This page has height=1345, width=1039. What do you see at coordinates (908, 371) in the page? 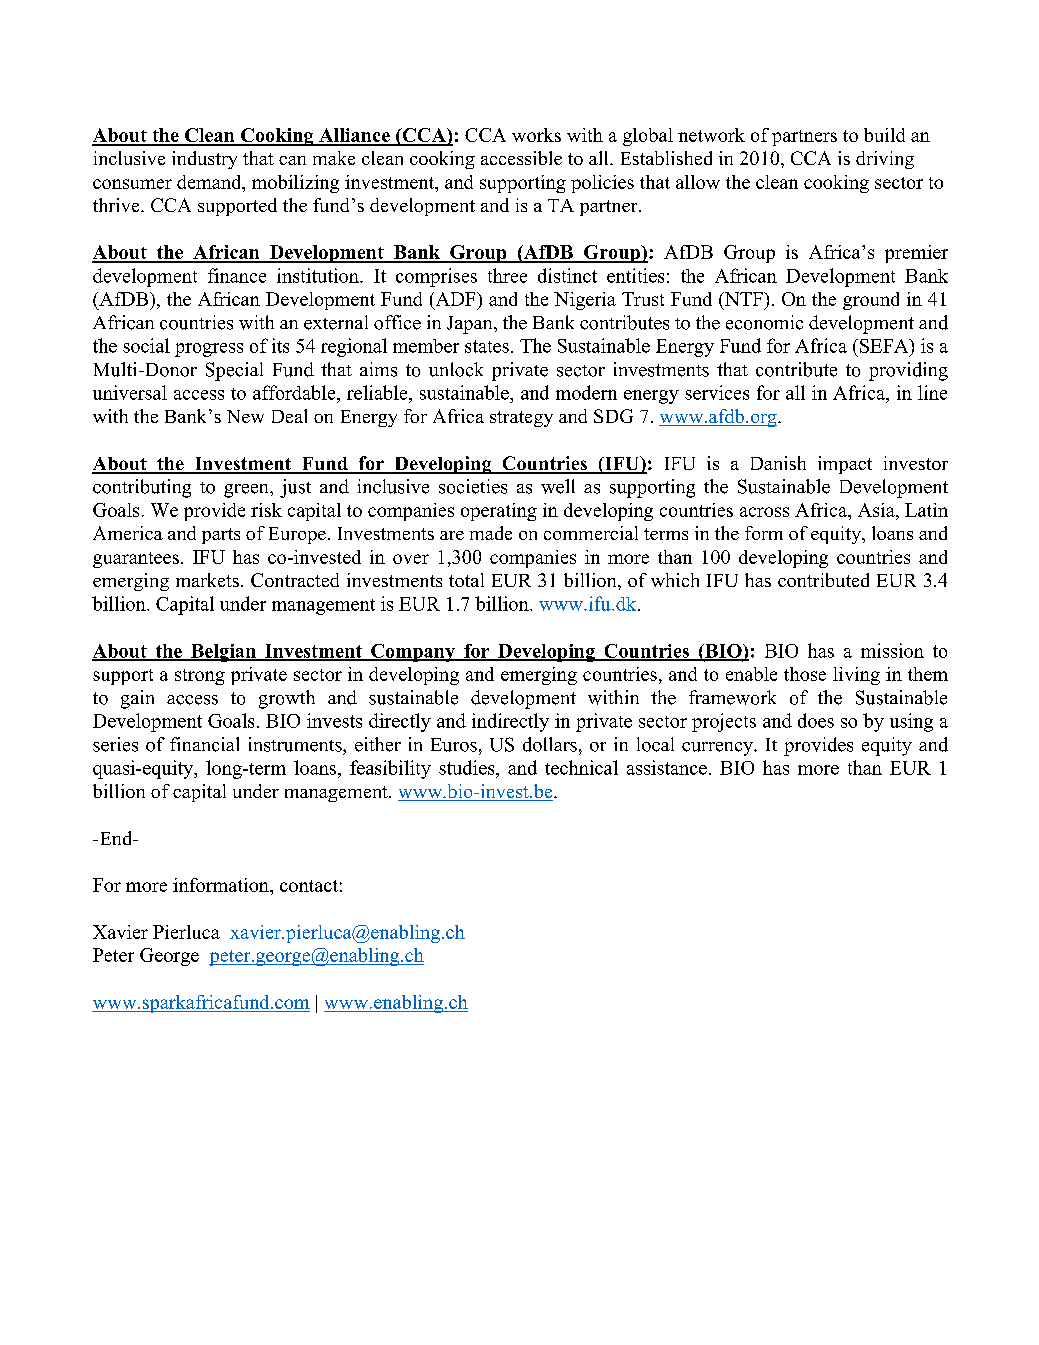
I see `providing` at bounding box center [908, 371].
